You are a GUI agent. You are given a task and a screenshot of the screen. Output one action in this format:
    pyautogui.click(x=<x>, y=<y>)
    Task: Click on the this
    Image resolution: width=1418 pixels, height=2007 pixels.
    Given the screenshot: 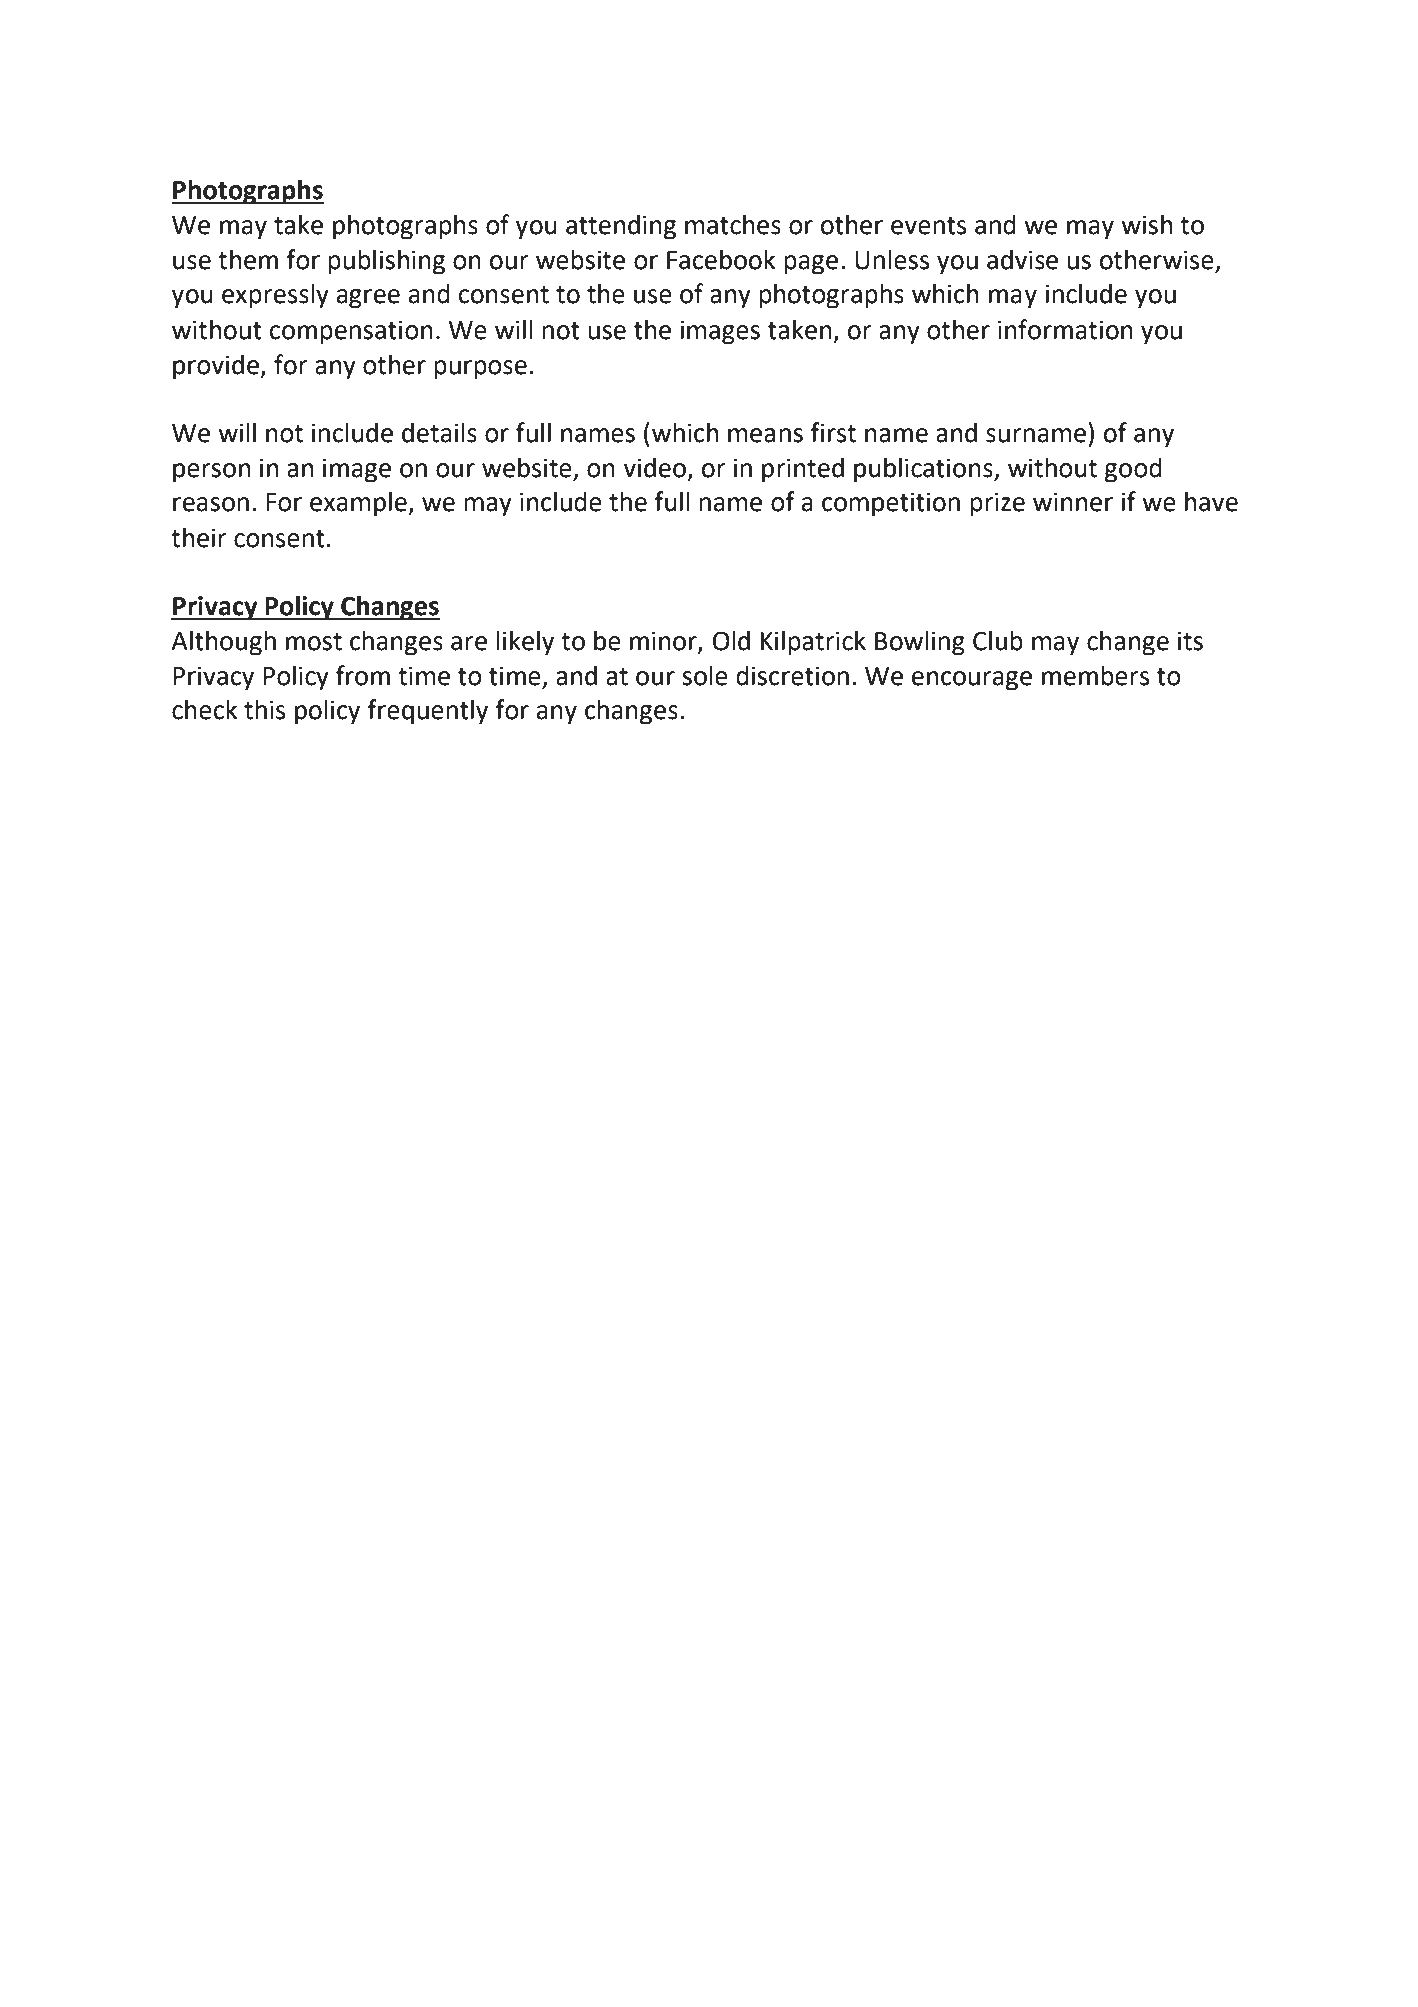 What is the action you would take?
    pyautogui.click(x=264, y=710)
